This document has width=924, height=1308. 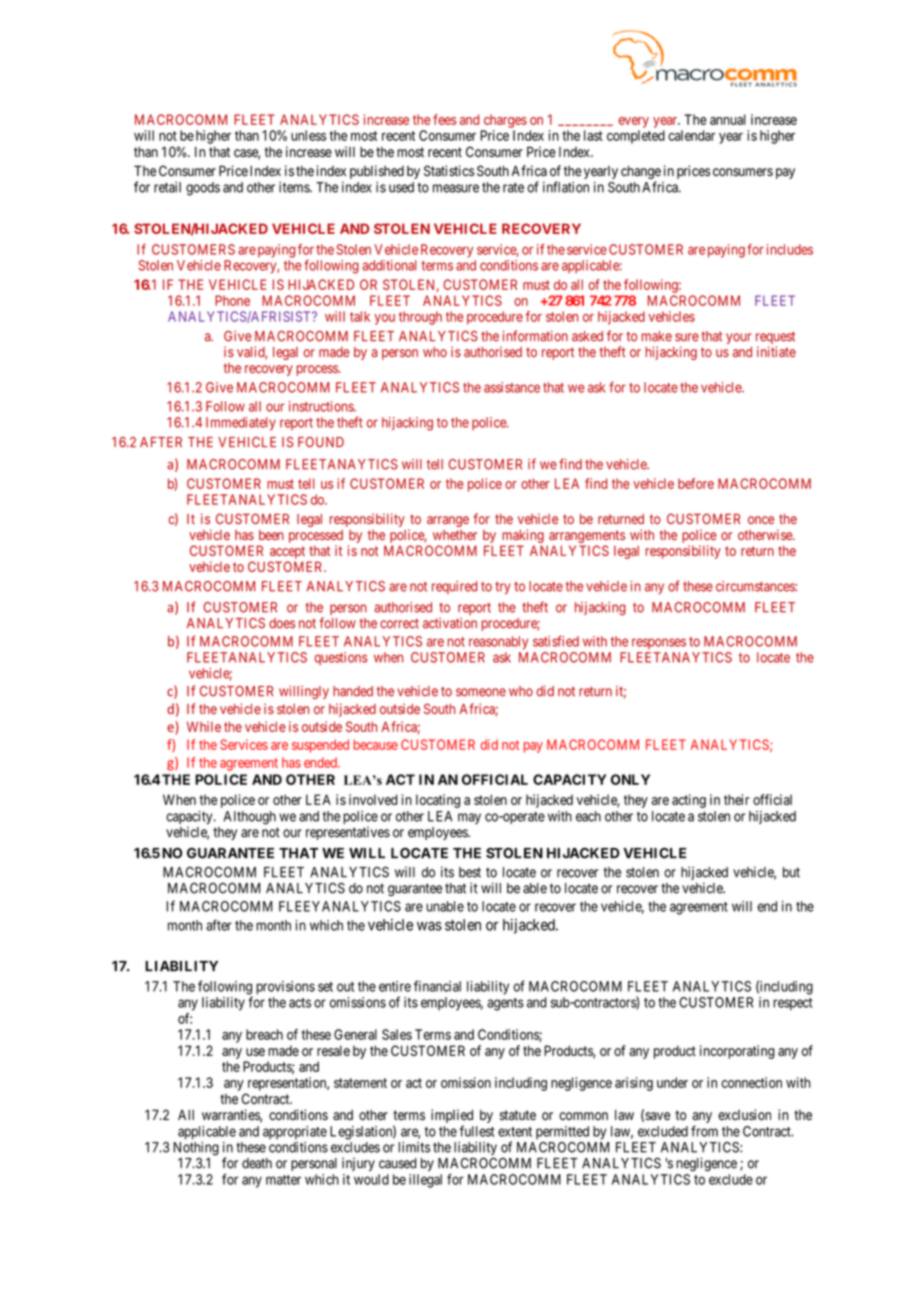 I want to click on goods, so click(x=203, y=189).
